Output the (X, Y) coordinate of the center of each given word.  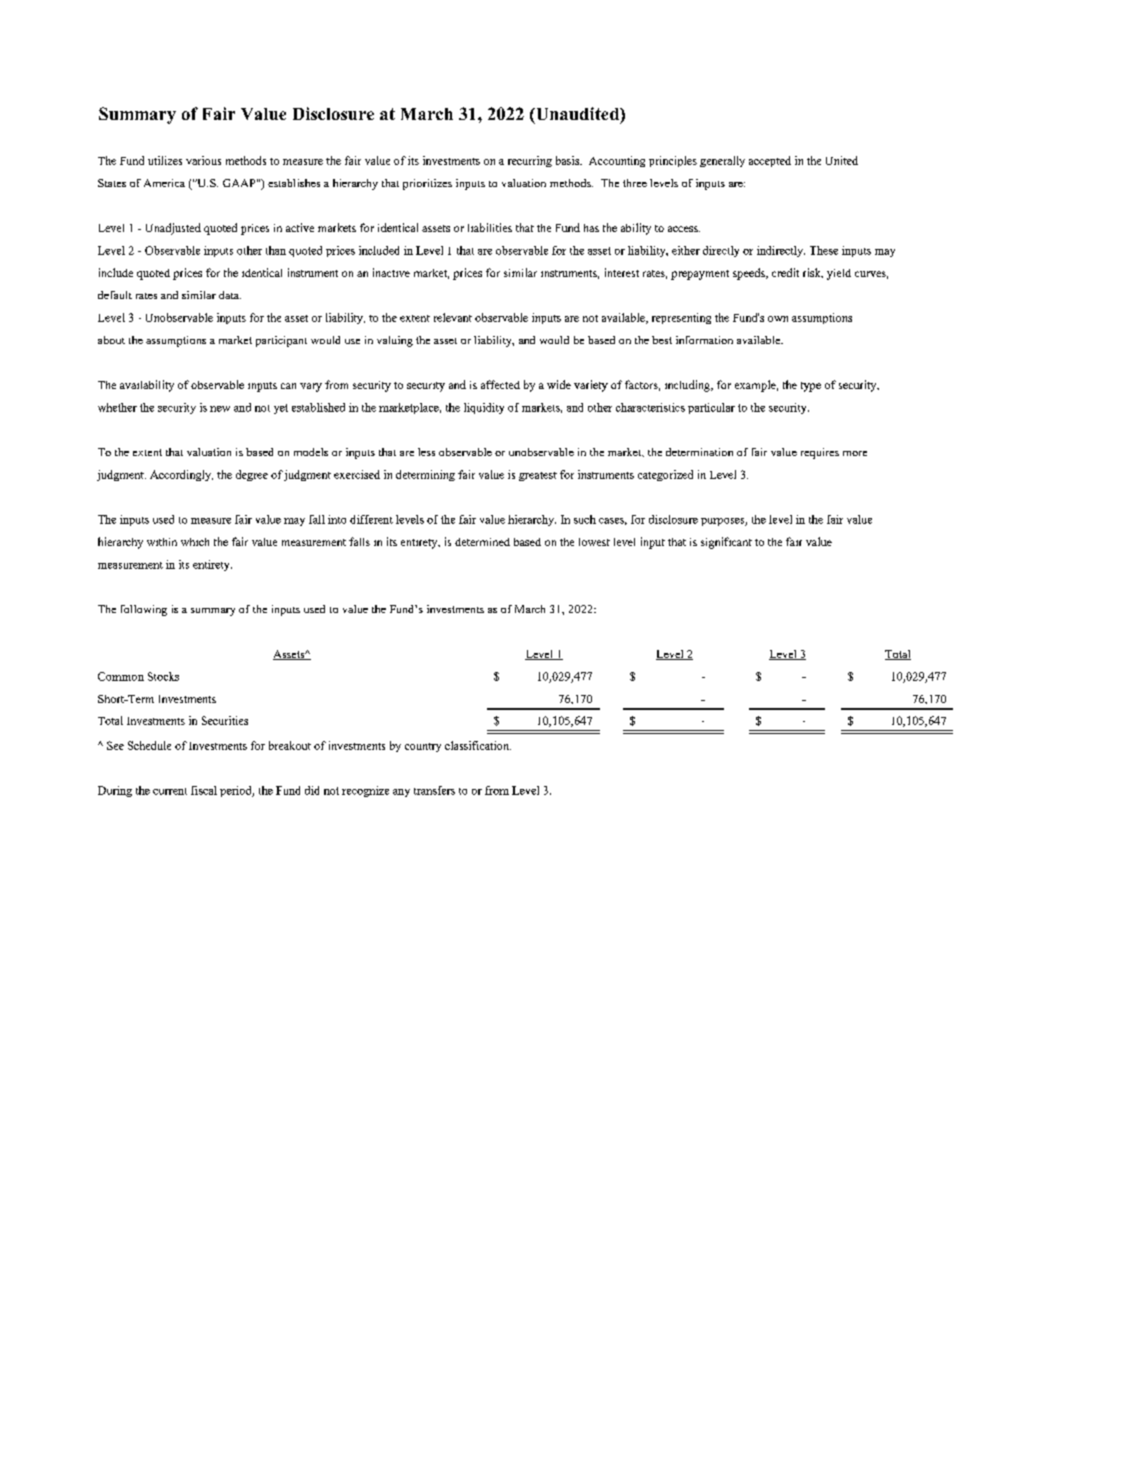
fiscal (204, 790)
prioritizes (427, 184)
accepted (770, 161)
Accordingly (181, 475)
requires (820, 453)
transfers (434, 790)
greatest (538, 476)
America (164, 183)
